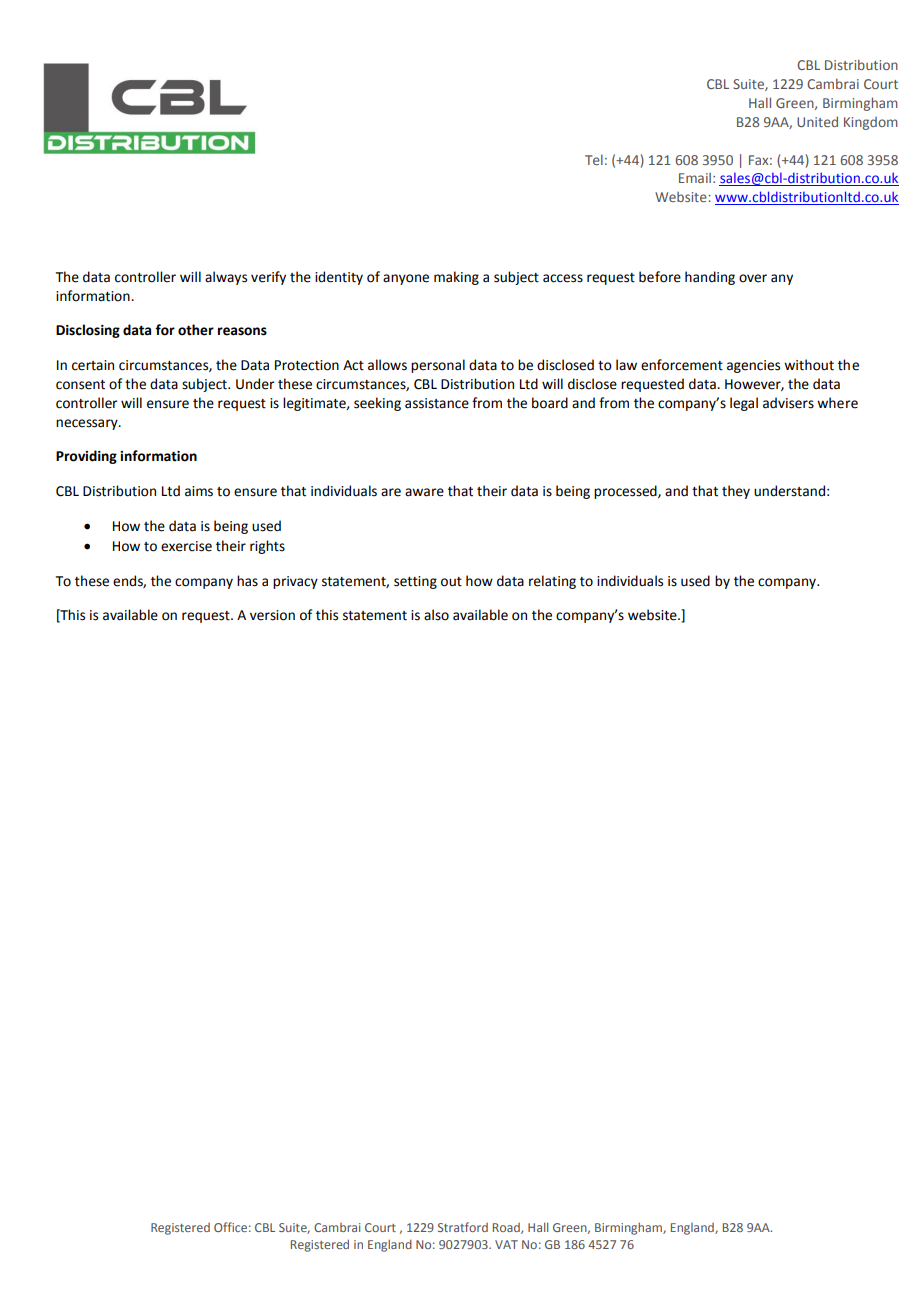 Image resolution: width=924 pixels, height=1308 pixels. What do you see at coordinates (88, 424) in the screenshot?
I see `necessary` at bounding box center [88, 424].
